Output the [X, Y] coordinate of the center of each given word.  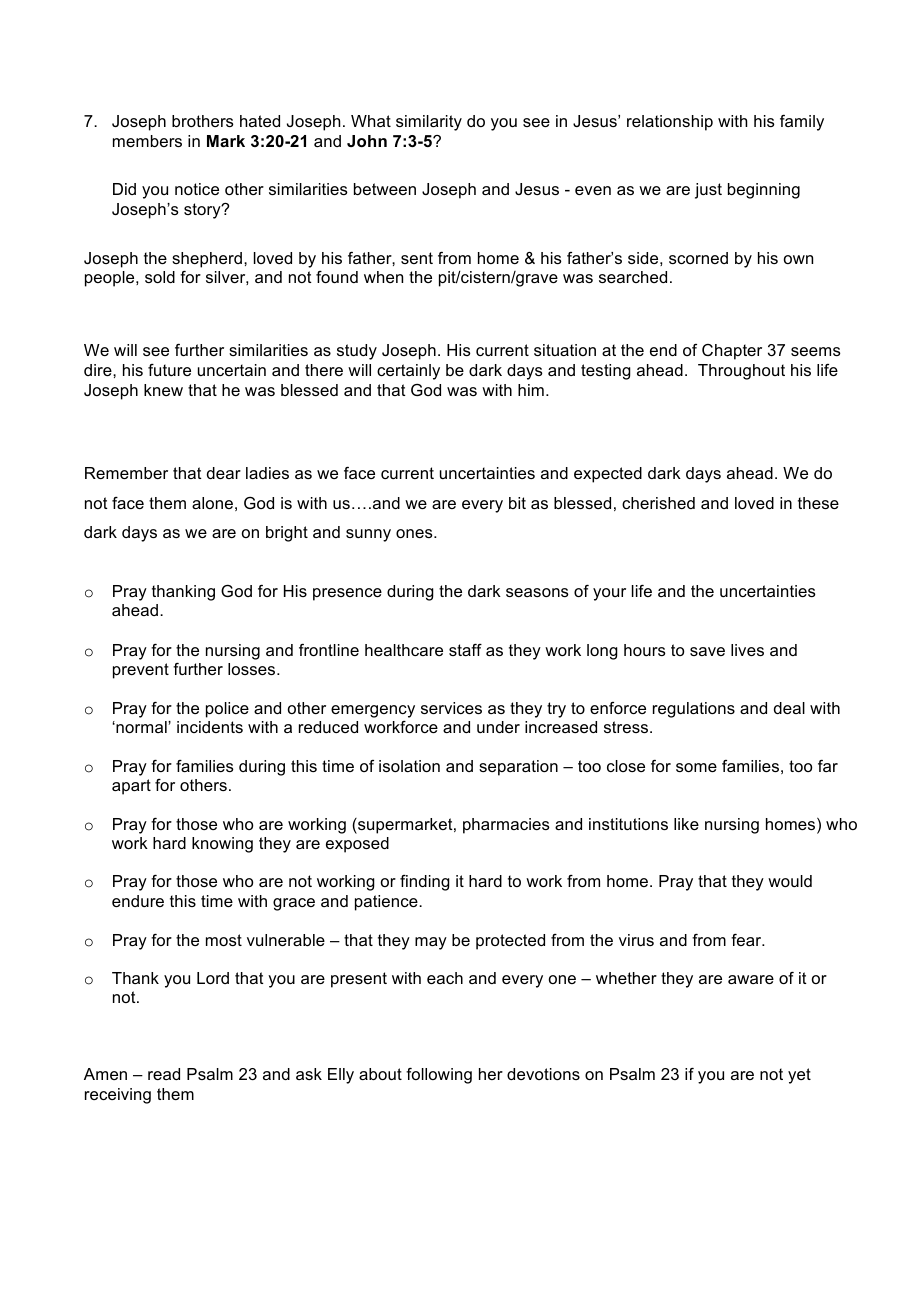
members [147, 141]
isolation [409, 766]
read [164, 1074]
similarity [429, 123]
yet [799, 1076]
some [696, 767]
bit [517, 503]
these [818, 503]
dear [224, 473]
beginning [764, 191]
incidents [210, 727]
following [439, 1076]
